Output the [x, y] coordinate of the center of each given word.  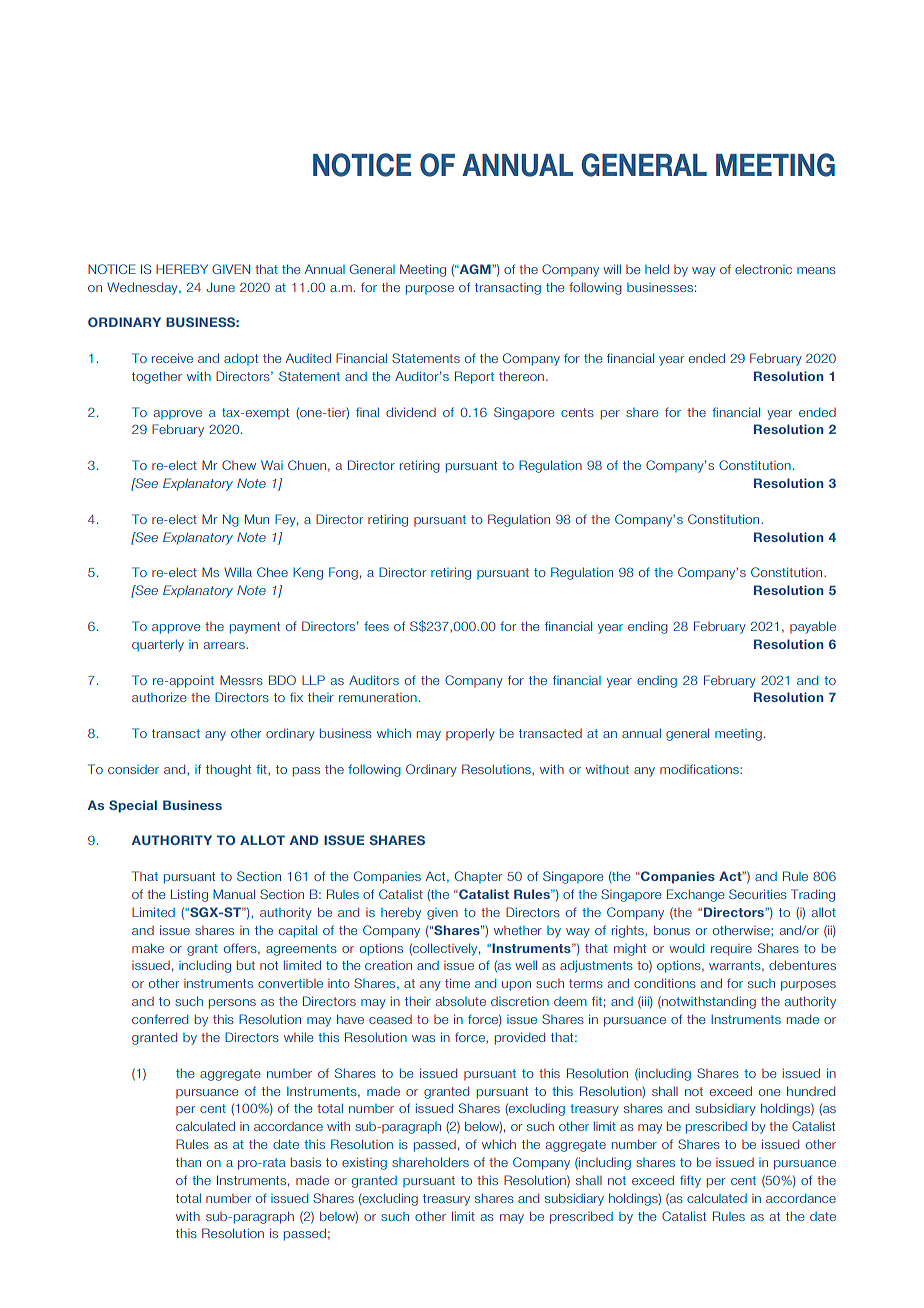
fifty [690, 1181]
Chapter [478, 877]
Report [474, 377]
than [188, 1162]
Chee [272, 572]
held [657, 269]
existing [364, 1163]
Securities [758, 894]
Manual [234, 894]
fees [376, 626]
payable [813, 627]
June [220, 287]
